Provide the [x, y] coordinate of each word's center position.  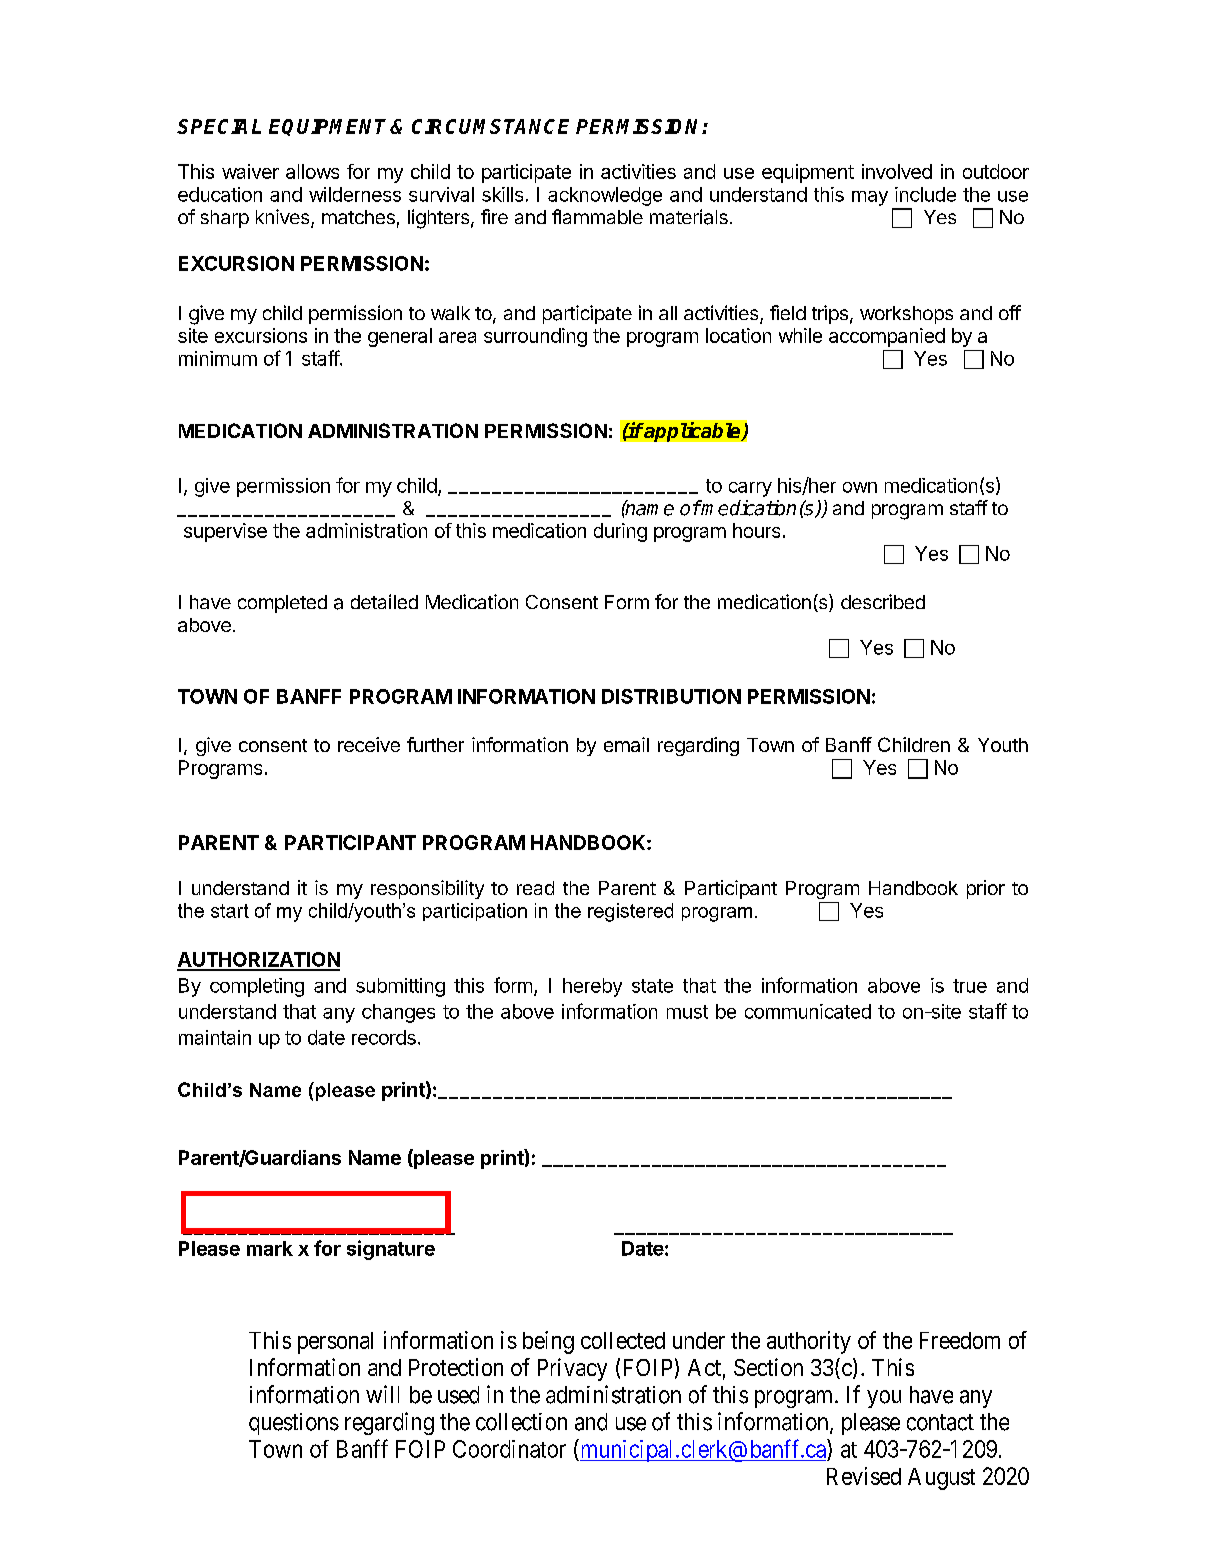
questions [294, 1424]
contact [940, 1422]
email [626, 744]
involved [897, 171]
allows [312, 171]
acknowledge [605, 196]
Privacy [572, 1369]
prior [986, 889]
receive [369, 744]
